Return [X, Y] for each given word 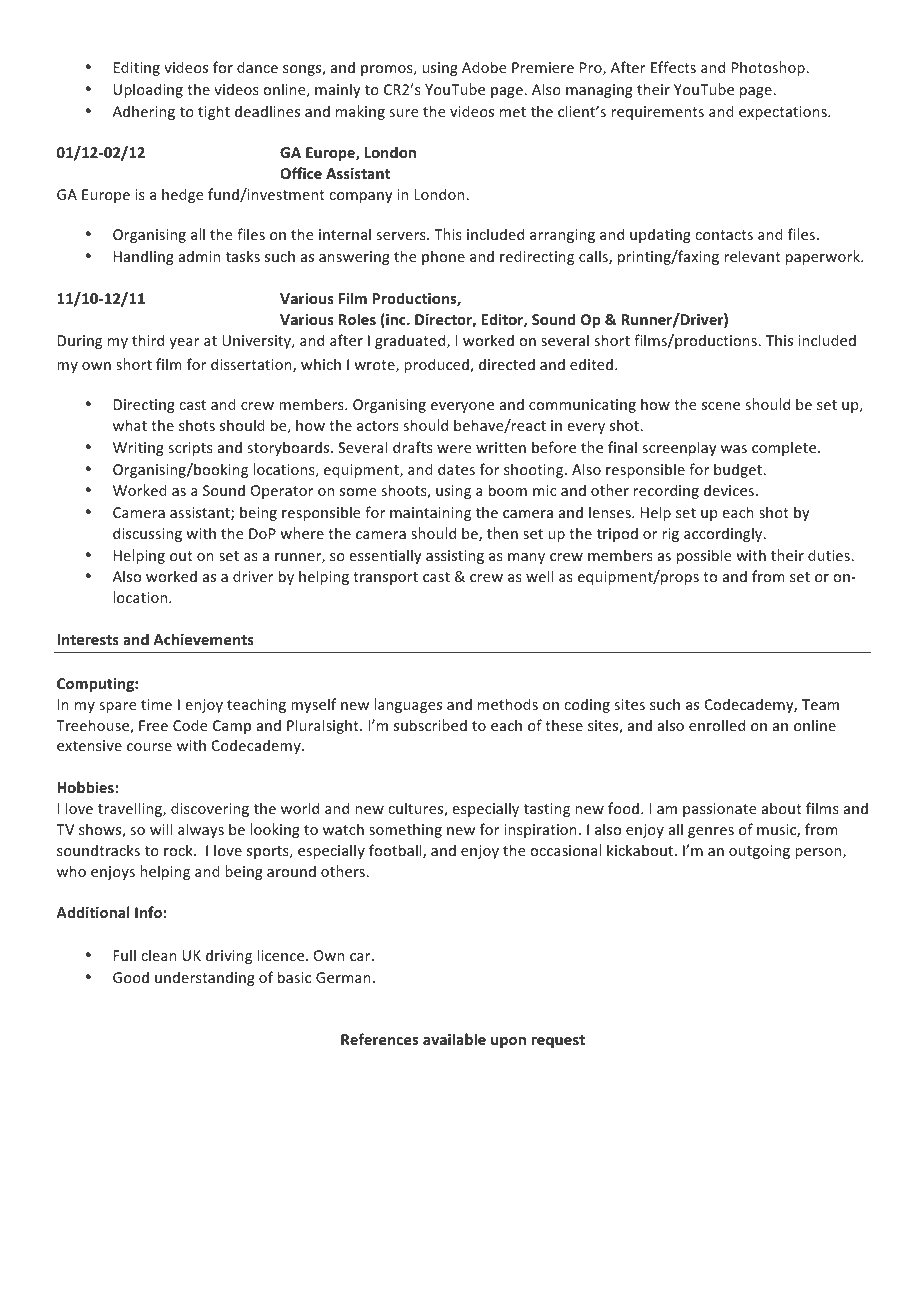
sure [404, 113]
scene [721, 406]
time [156, 704]
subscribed [430, 725]
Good [131, 977]
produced [437, 365]
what [130, 425]
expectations [784, 113]
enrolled [717, 725]
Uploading [148, 90]
